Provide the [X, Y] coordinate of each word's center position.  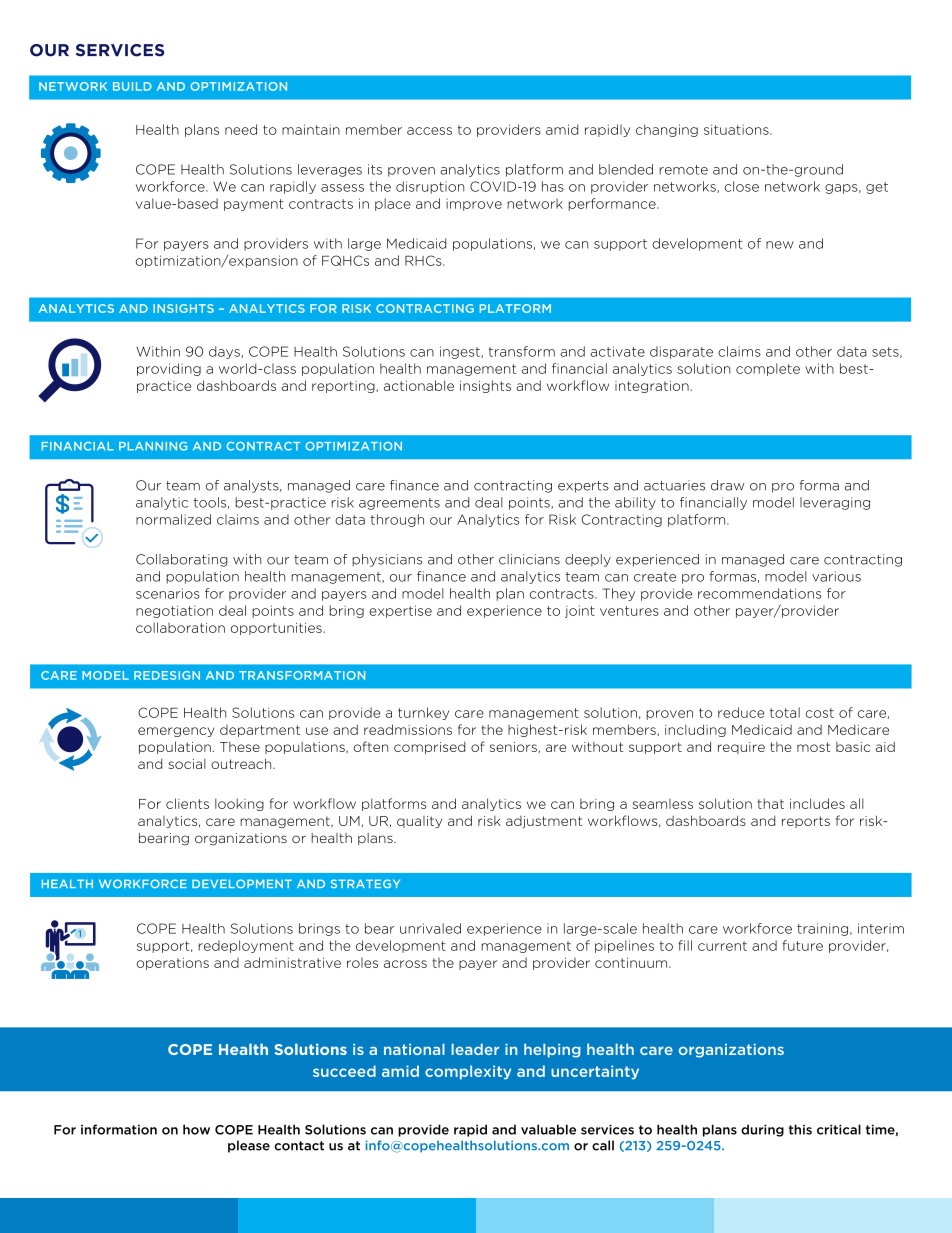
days [225, 352]
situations [737, 129]
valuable [548, 1129]
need [241, 129]
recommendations [759, 593]
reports [806, 822]
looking [239, 804]
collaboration [180, 627]
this [800, 1129]
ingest [461, 352]
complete [768, 369]
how [196, 1129]
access [429, 131]
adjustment [544, 822]
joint [580, 611]
